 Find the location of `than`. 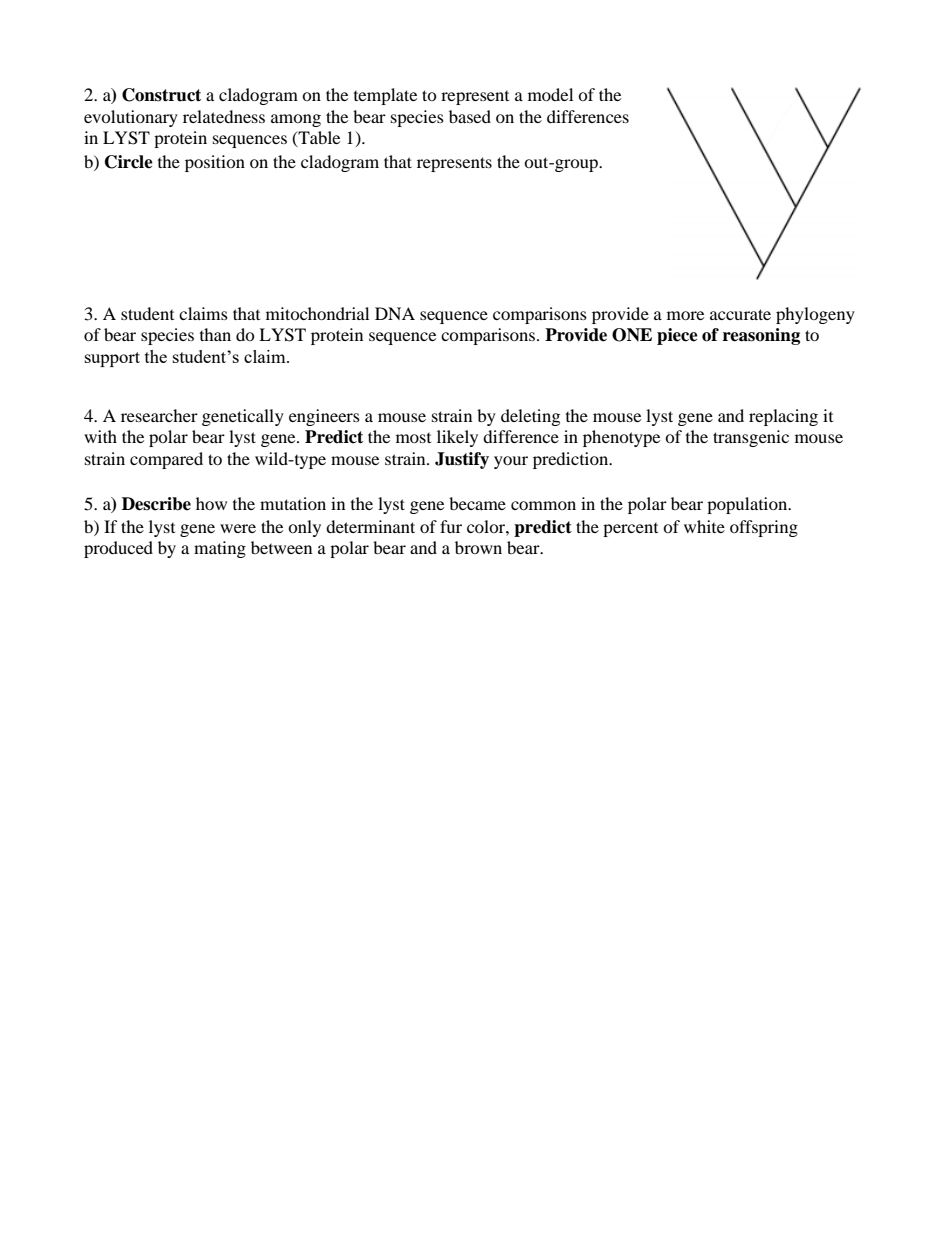

than is located at coordinates (215, 334).
